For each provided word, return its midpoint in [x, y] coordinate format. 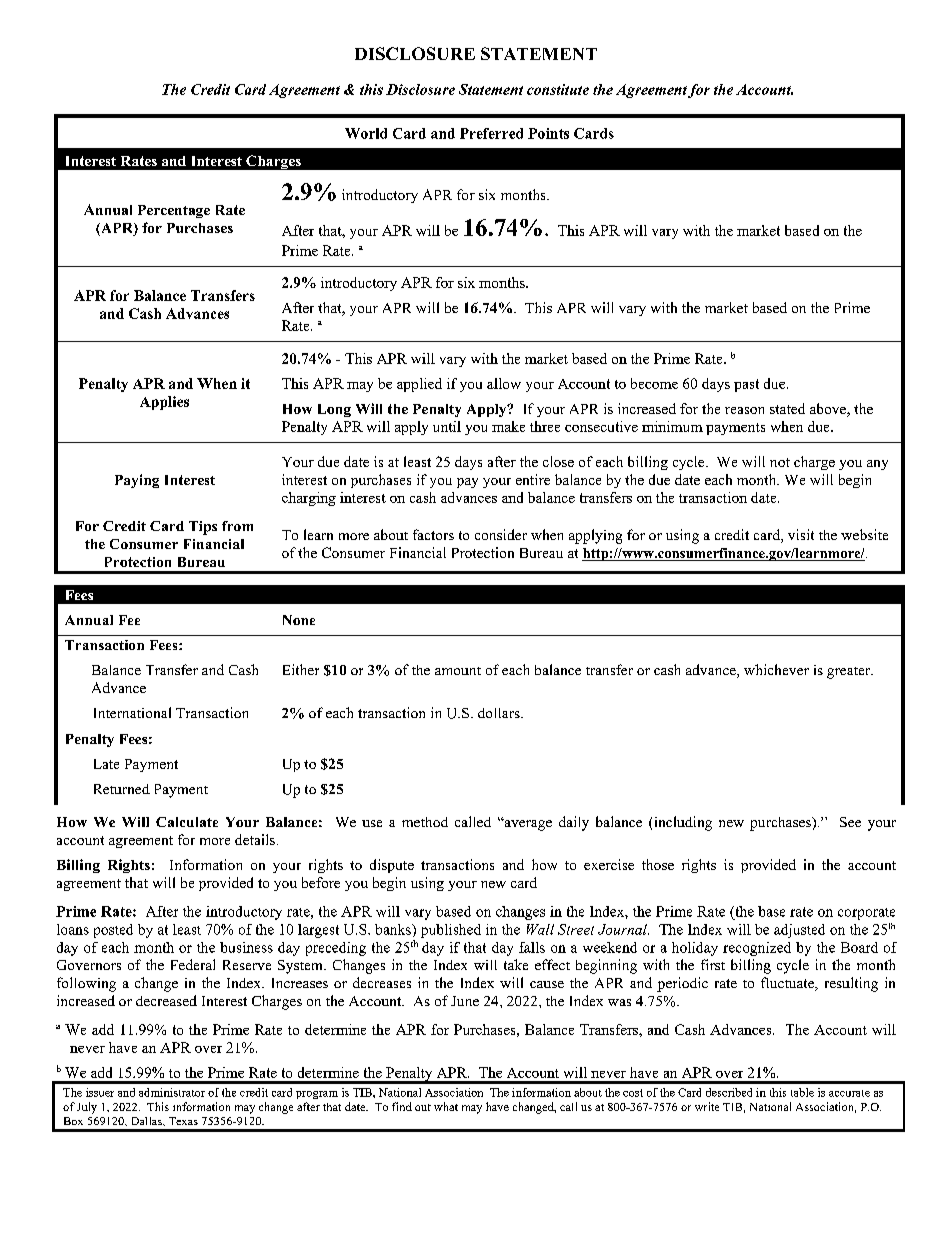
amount [458, 671]
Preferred [491, 133]
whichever [776, 669]
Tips [203, 528]
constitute [558, 89]
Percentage [174, 211]
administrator [172, 1092]
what [446, 1106]
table [802, 1092]
